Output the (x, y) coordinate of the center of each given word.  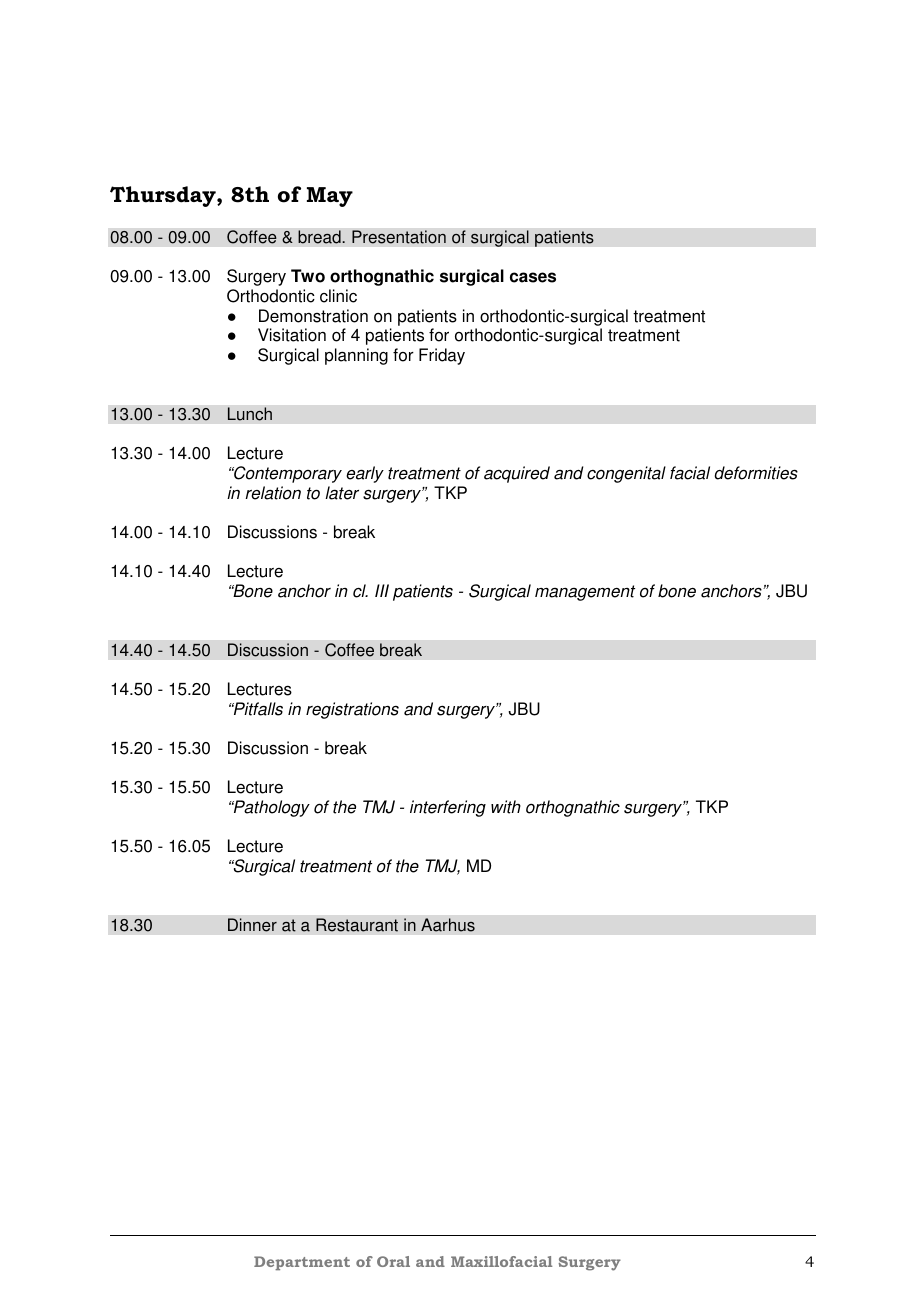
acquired (517, 474)
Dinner (252, 925)
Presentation (399, 237)
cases (533, 277)
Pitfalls (257, 709)
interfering (448, 808)
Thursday (164, 196)
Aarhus (448, 925)
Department (302, 1263)
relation (273, 493)
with (506, 807)
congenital (626, 474)
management (585, 593)
